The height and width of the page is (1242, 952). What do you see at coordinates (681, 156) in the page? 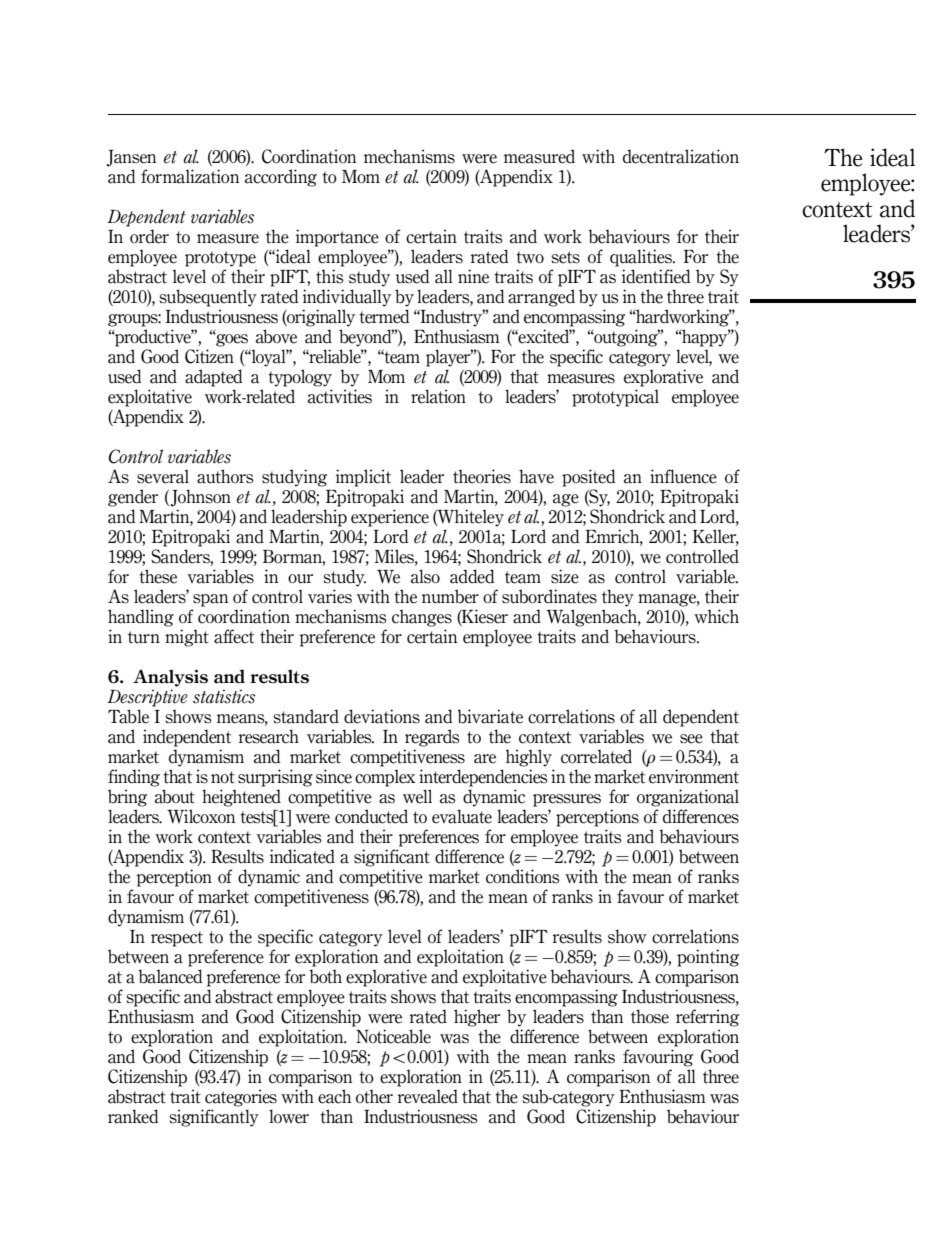
I see `decentralization` at bounding box center [681, 156].
